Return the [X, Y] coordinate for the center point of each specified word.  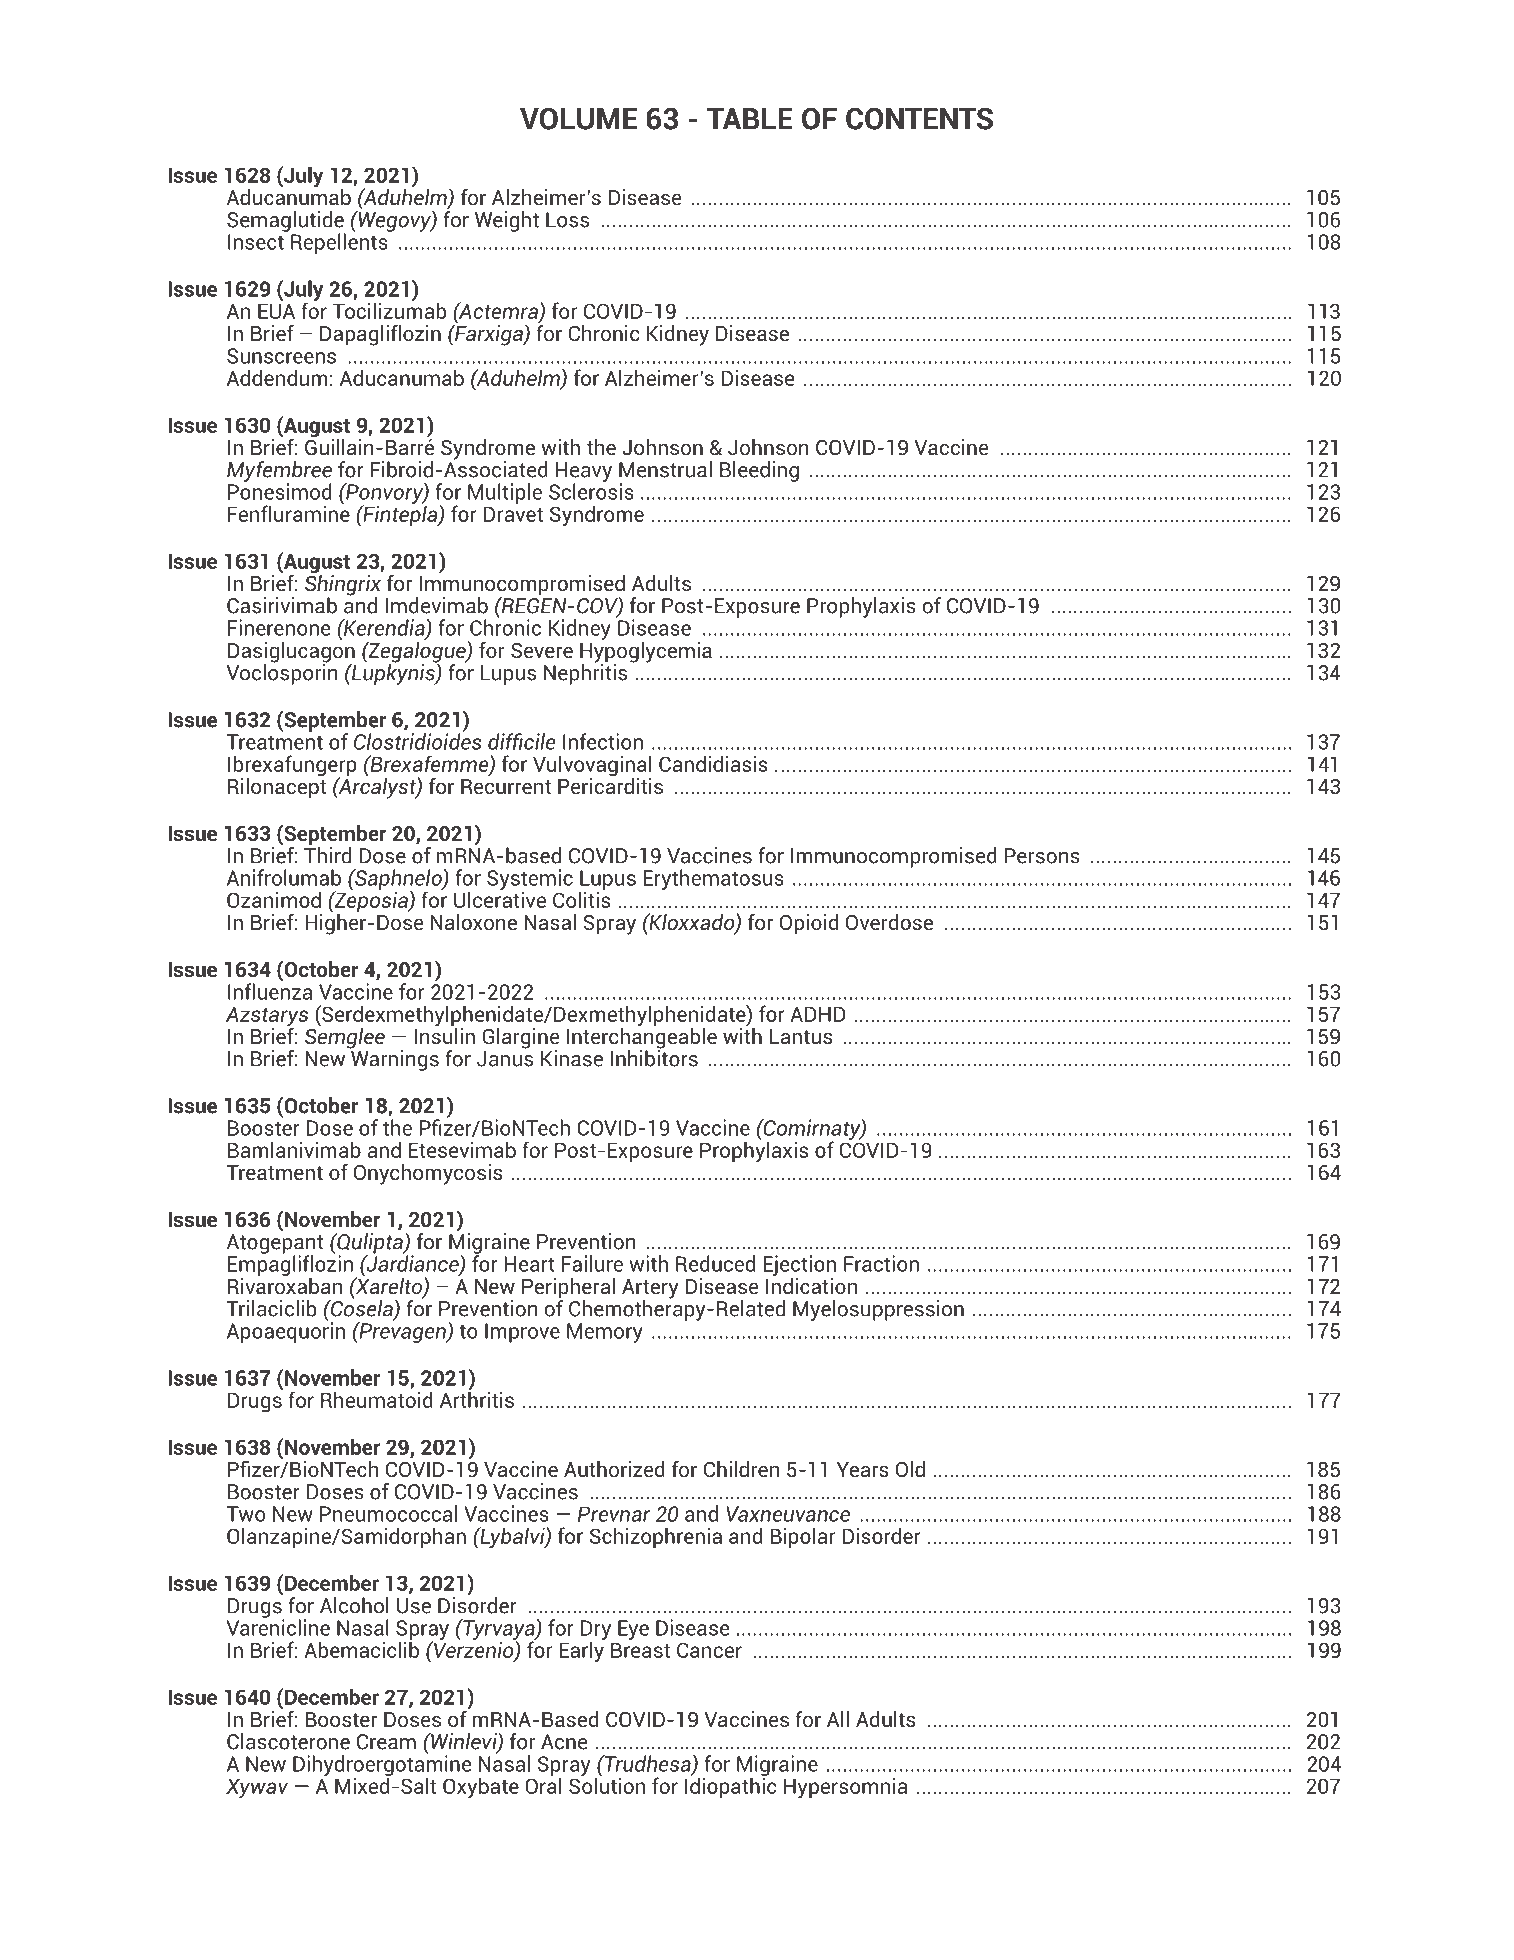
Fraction [881, 1263]
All [838, 1719]
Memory [605, 1333]
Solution [607, 1784]
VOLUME [578, 119]
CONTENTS [919, 119]
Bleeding [759, 471]
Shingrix [343, 586]
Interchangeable [642, 1038]
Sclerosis [591, 490]
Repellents [340, 242]
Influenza [270, 990]
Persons [1042, 856]
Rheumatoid [377, 1399]
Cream [386, 1742]
